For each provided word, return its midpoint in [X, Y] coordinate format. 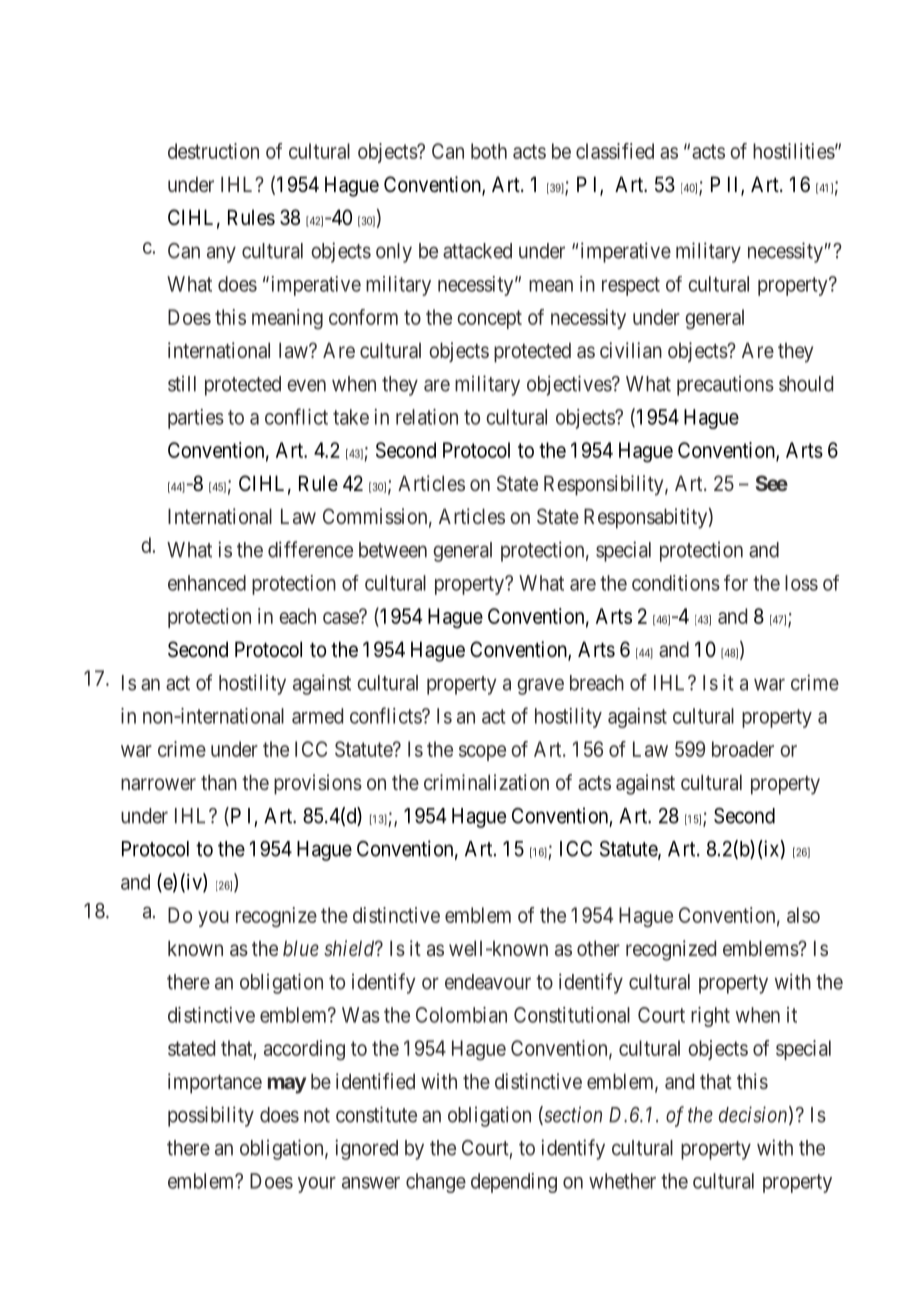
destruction [213, 151]
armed [317, 716]
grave [540, 686]
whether [622, 1181]
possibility [211, 1116]
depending [514, 1183]
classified [615, 151]
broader [743, 749]
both [489, 151]
